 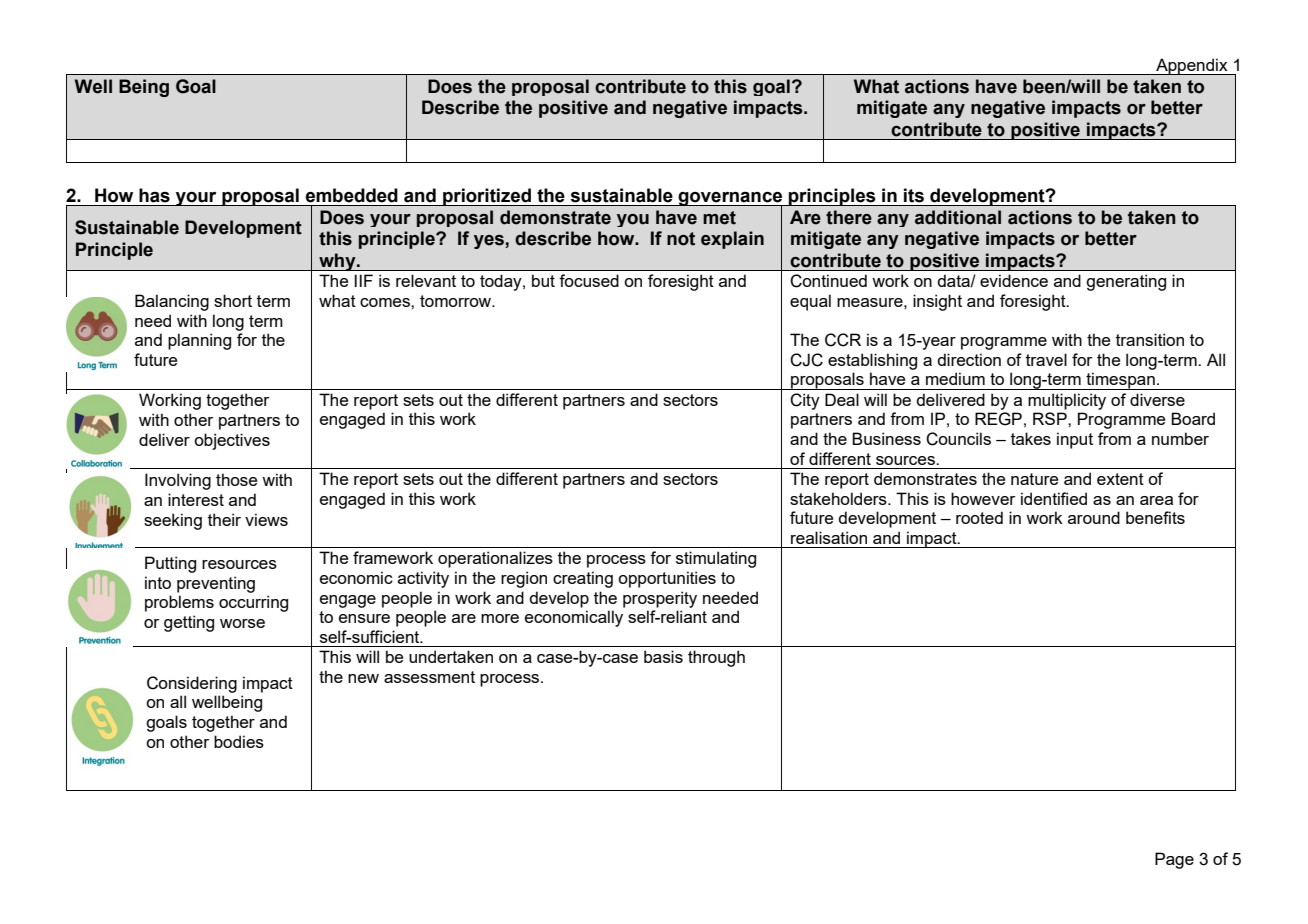 I want to click on governance, so click(x=731, y=200).
